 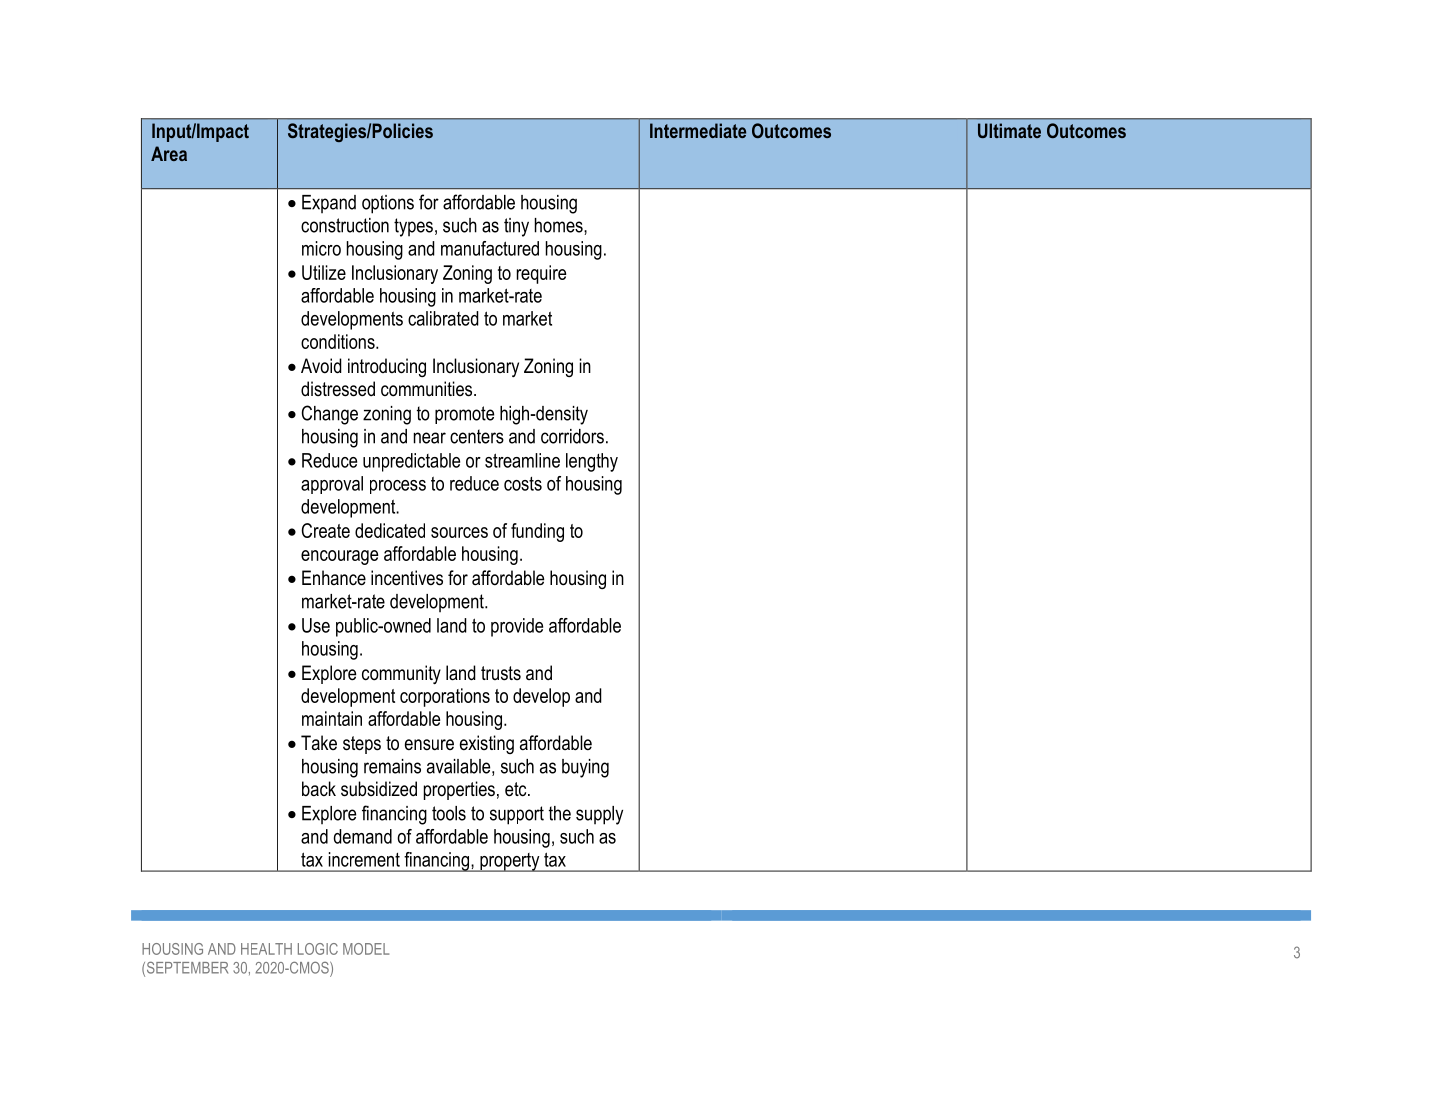 What do you see at coordinates (169, 153) in the screenshot?
I see `Area` at bounding box center [169, 153].
